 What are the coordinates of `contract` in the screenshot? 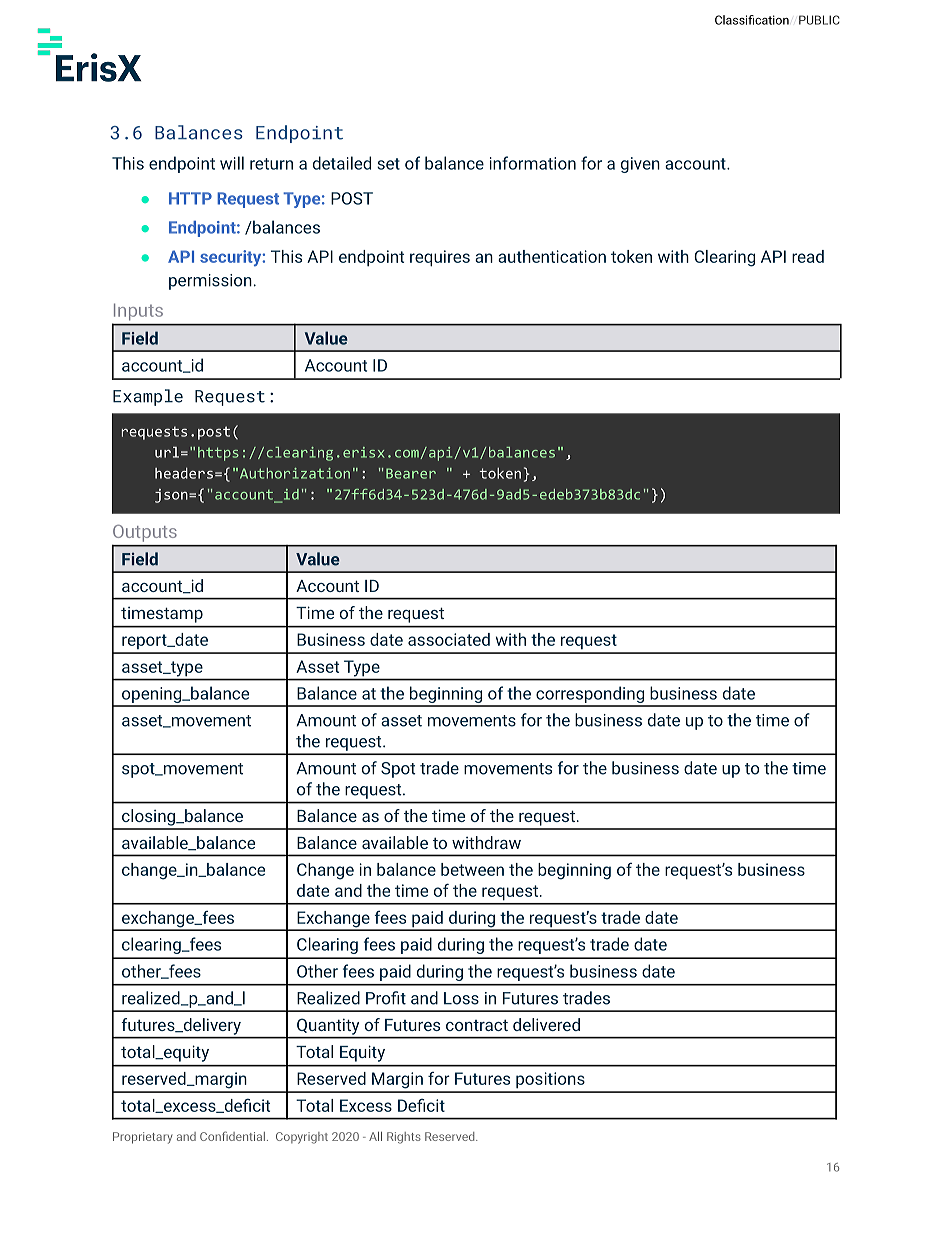 It's located at (477, 1025).
